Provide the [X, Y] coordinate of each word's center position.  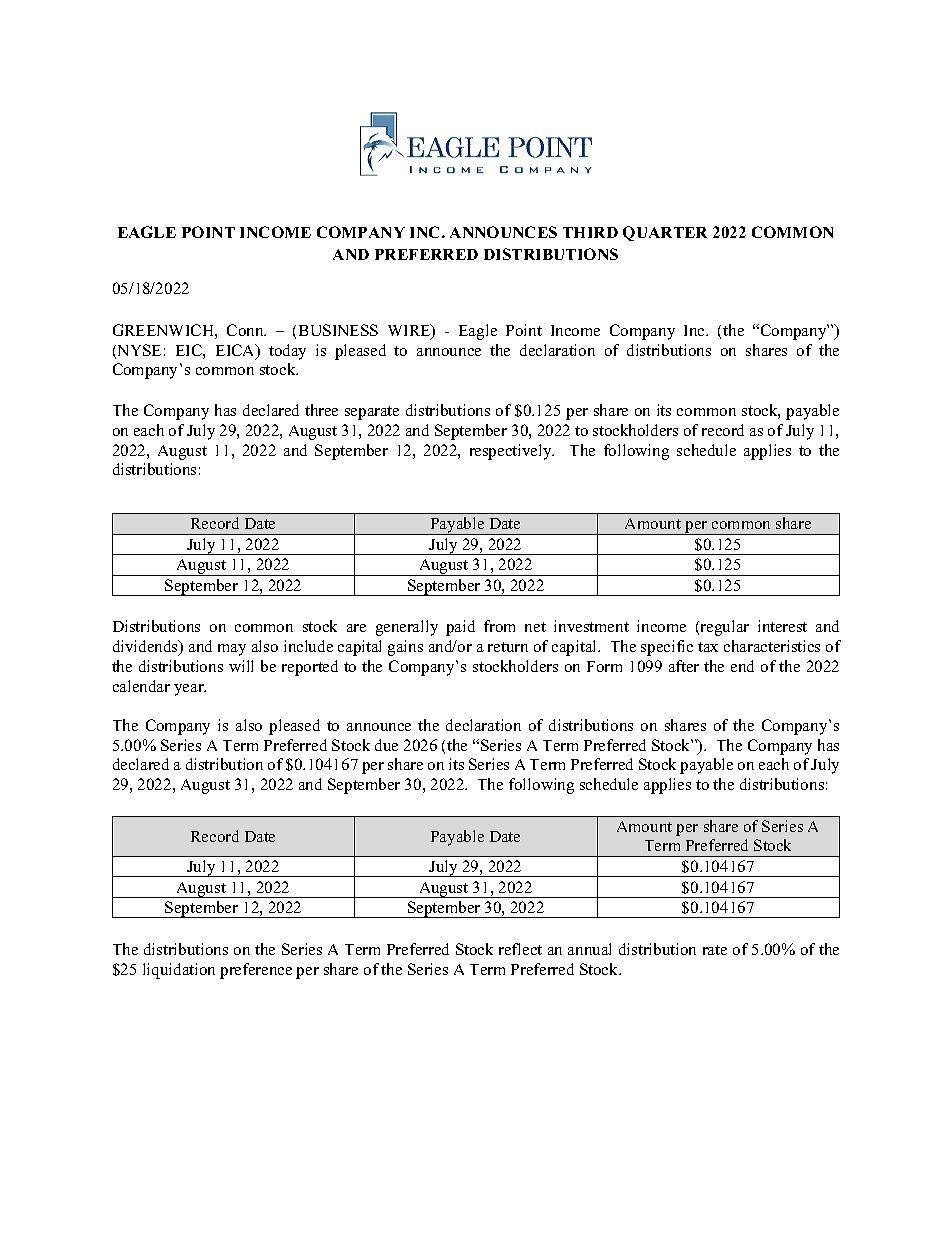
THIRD [590, 232]
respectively [512, 452]
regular [723, 628]
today [287, 352]
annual [589, 949]
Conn [246, 330]
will [241, 666]
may [232, 650]
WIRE [410, 331]
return [508, 647]
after [684, 666]
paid [460, 628]
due [386, 745]
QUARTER [665, 233]
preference [256, 971]
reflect [520, 949]
